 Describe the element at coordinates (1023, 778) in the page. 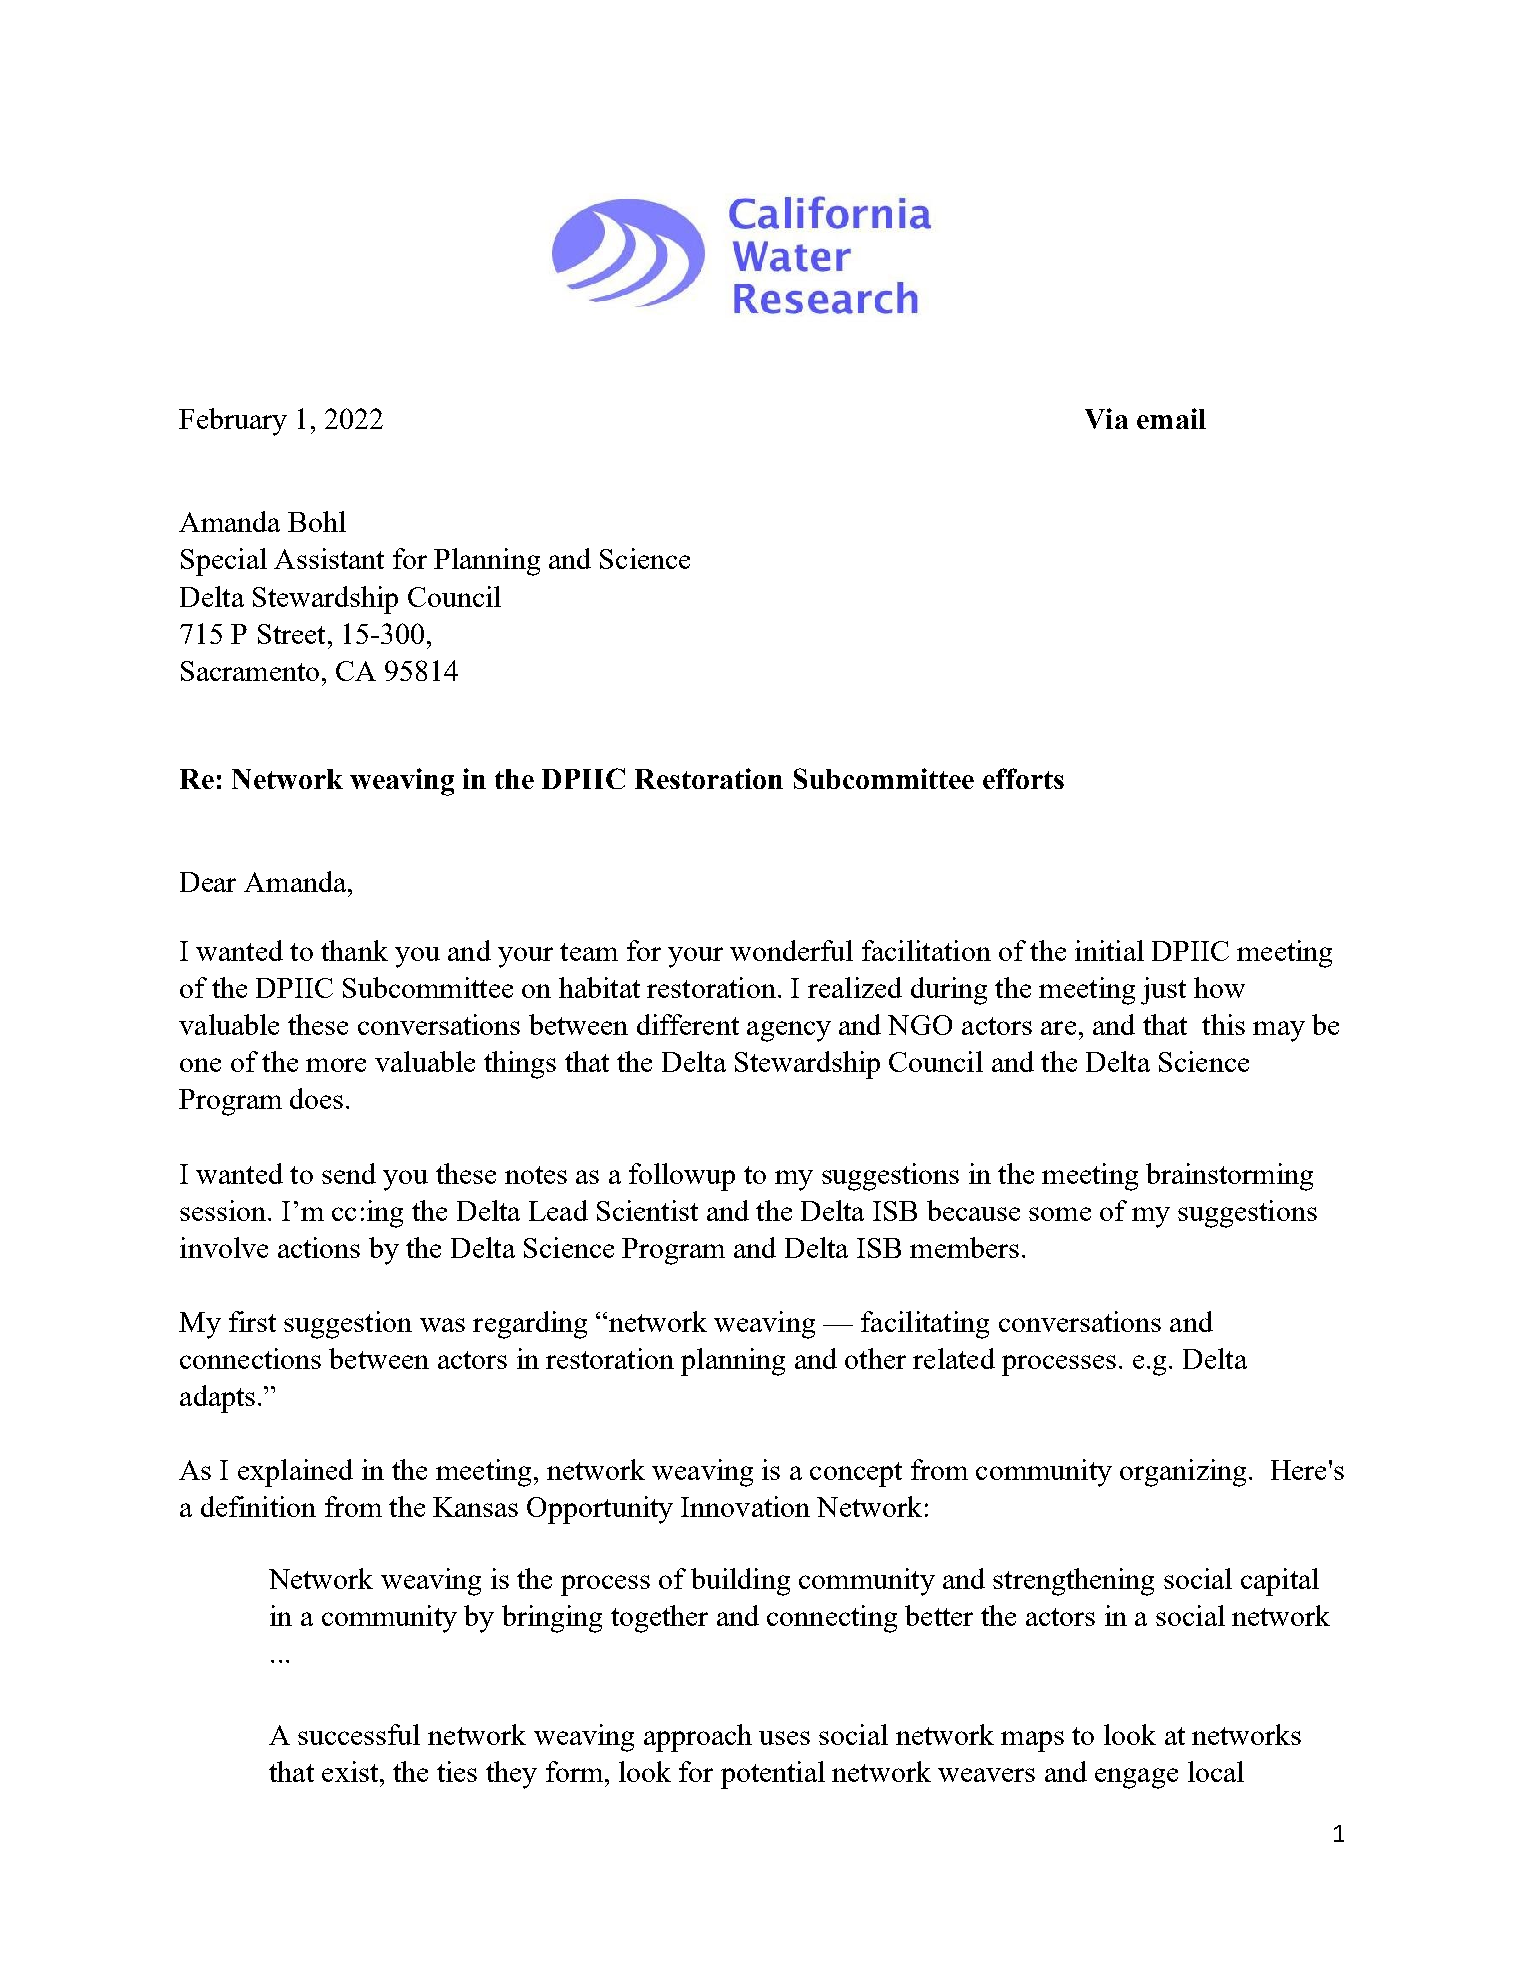

I see `efforts` at that location.
